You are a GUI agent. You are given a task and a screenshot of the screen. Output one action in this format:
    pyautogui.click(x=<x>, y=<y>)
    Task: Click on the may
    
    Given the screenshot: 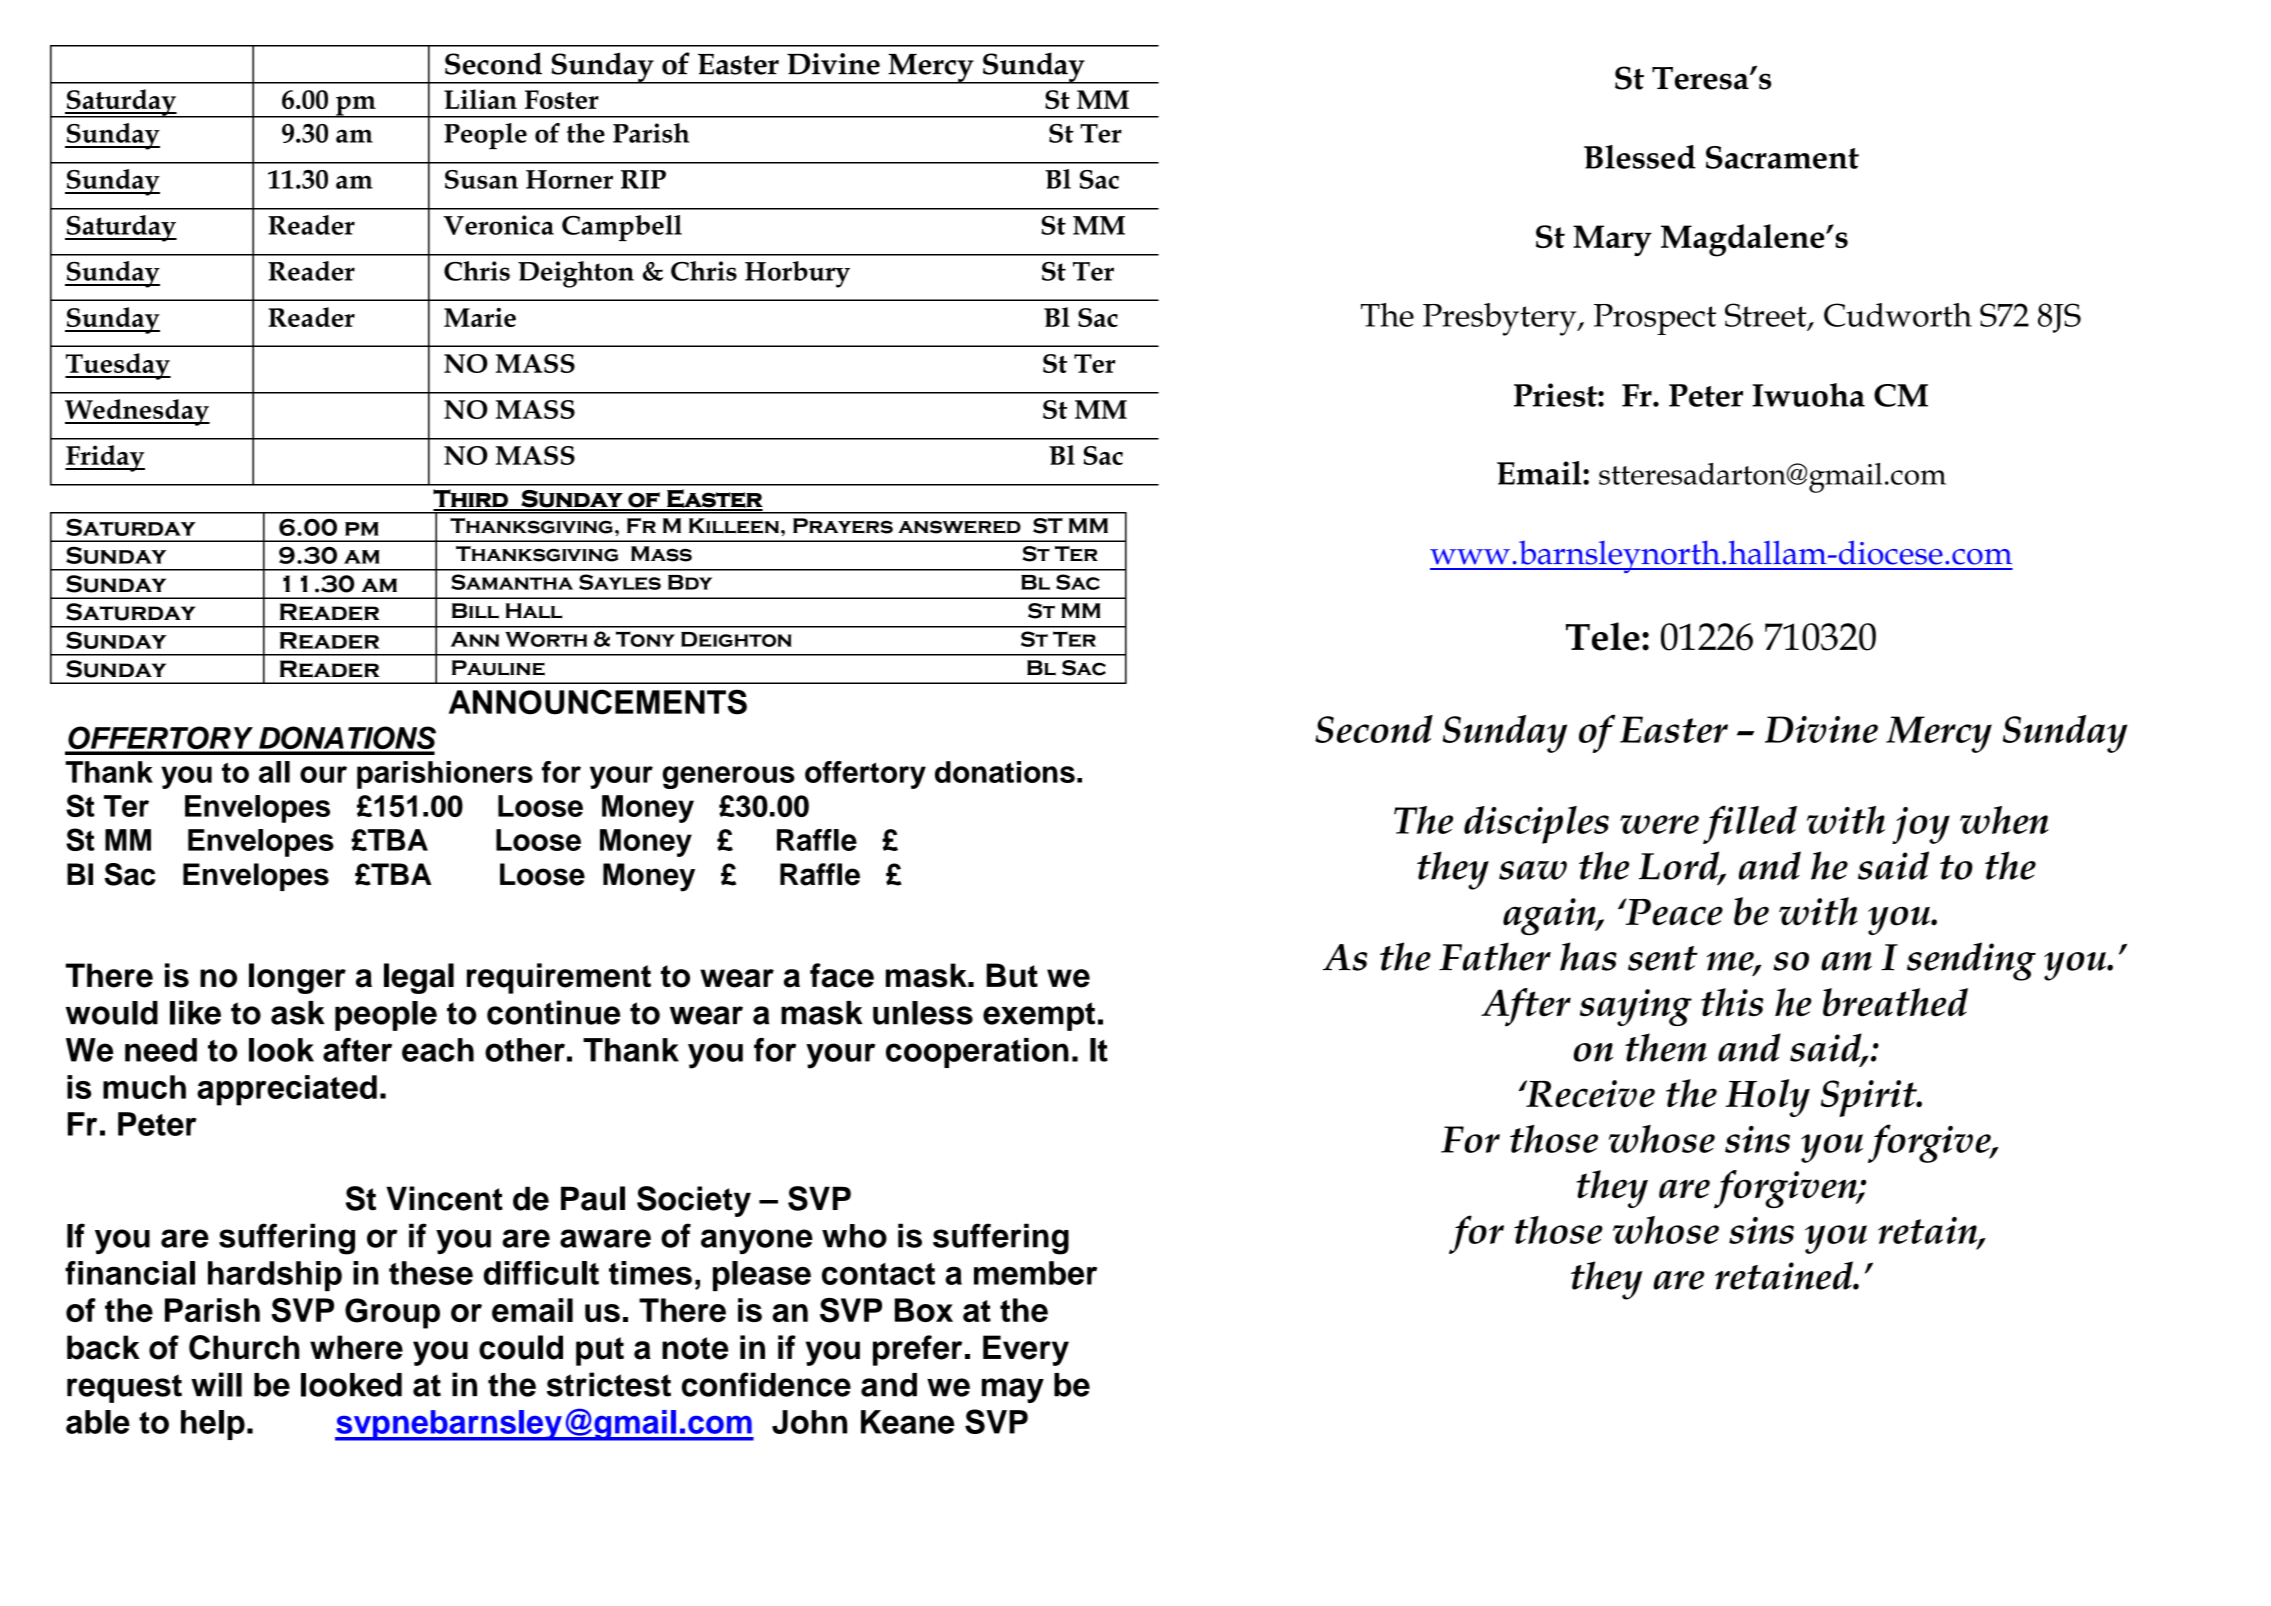 What is the action you would take?
    pyautogui.click(x=1013, y=1390)
